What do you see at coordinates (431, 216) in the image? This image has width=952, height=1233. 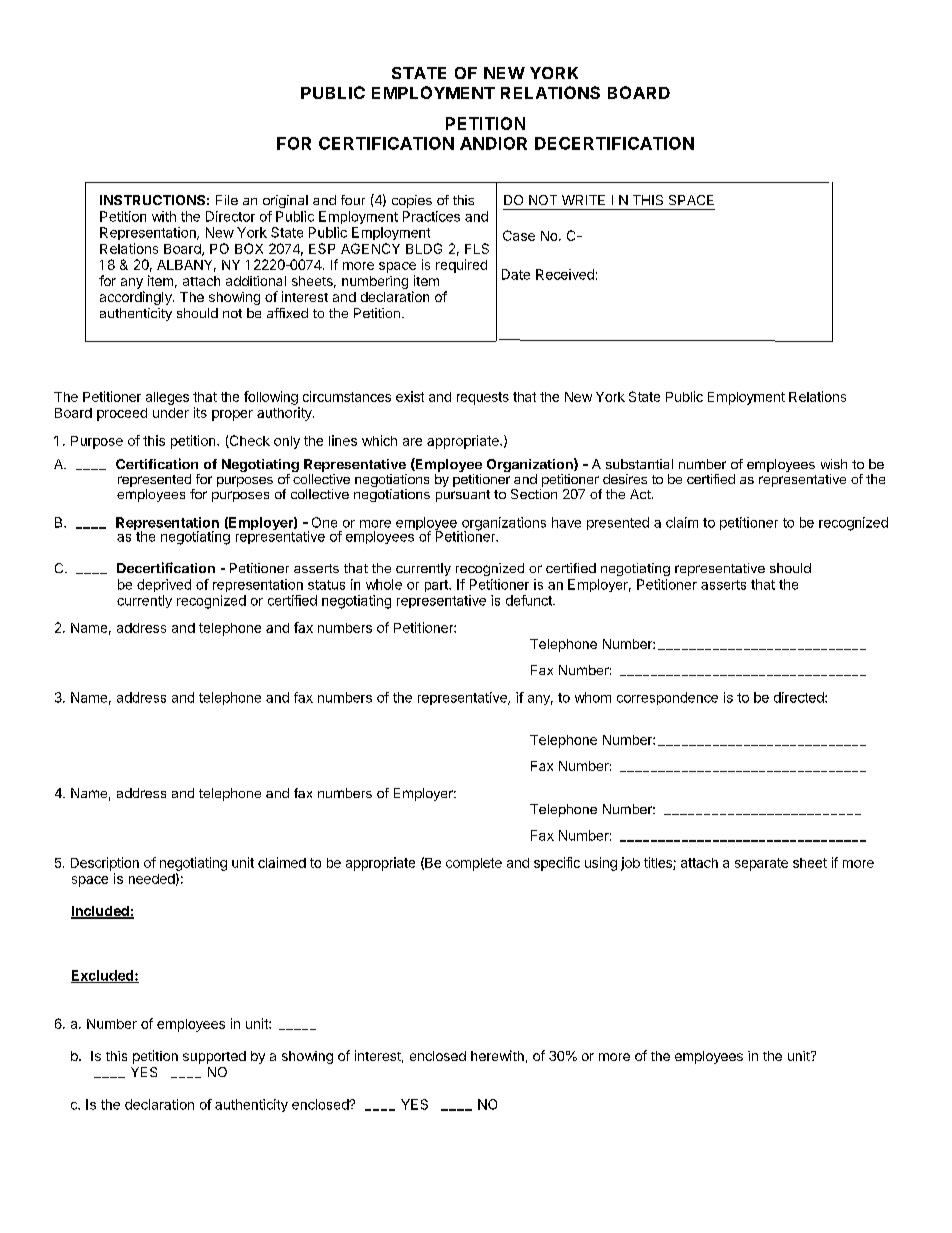 I see `Practices` at bounding box center [431, 216].
